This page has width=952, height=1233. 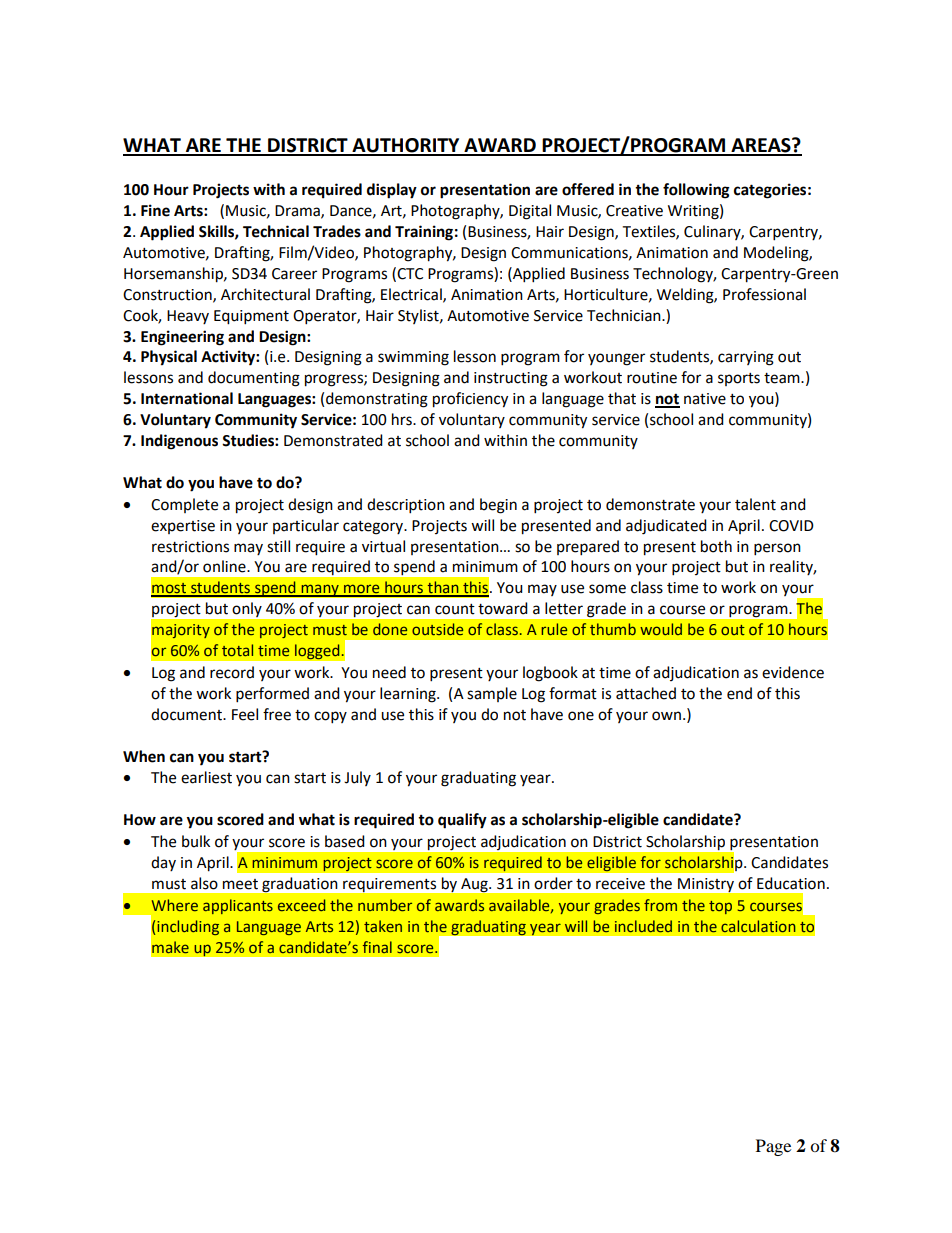 What do you see at coordinates (739, 379) in the page?
I see `sports` at bounding box center [739, 379].
